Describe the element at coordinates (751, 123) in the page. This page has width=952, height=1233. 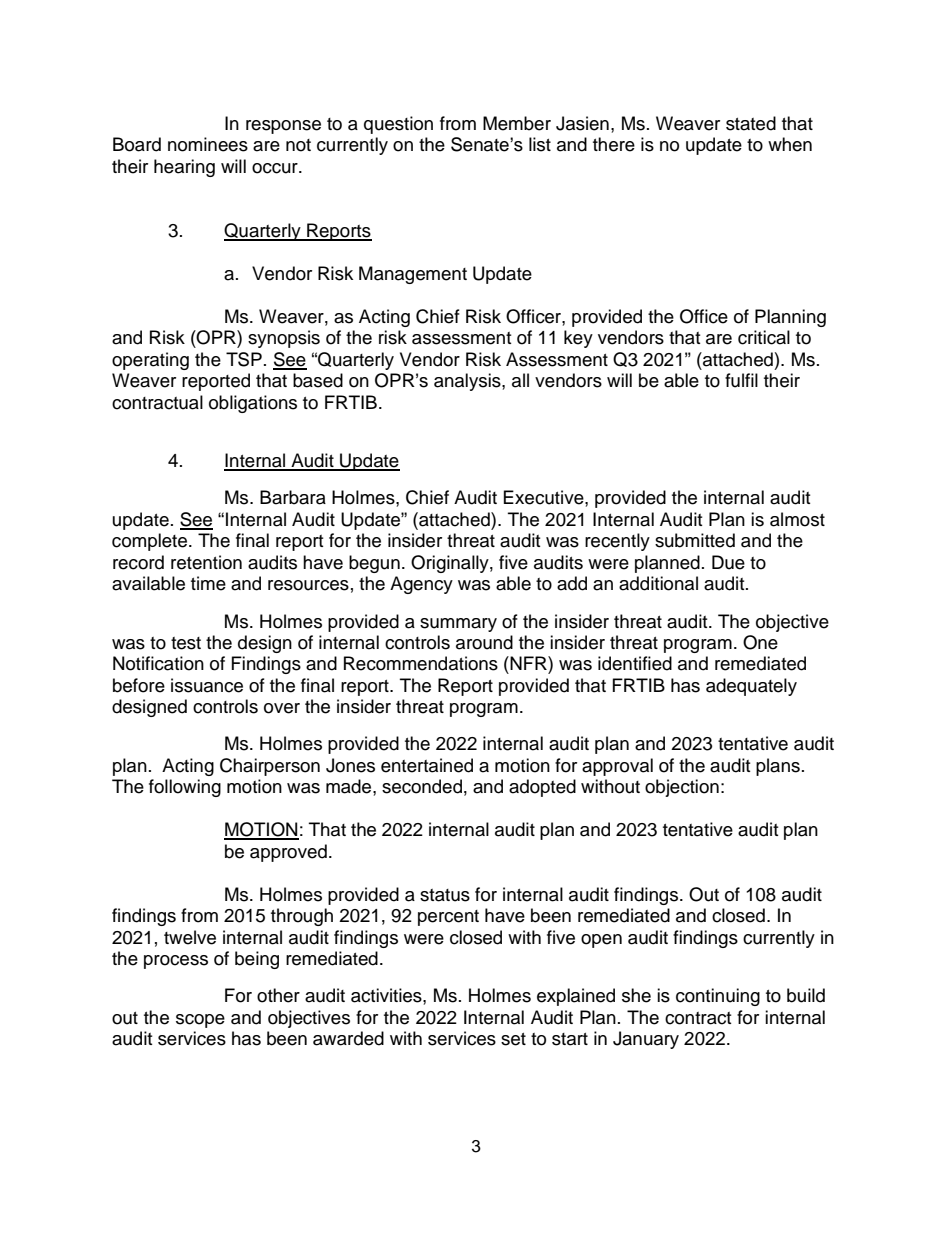
I see `stated` at that location.
